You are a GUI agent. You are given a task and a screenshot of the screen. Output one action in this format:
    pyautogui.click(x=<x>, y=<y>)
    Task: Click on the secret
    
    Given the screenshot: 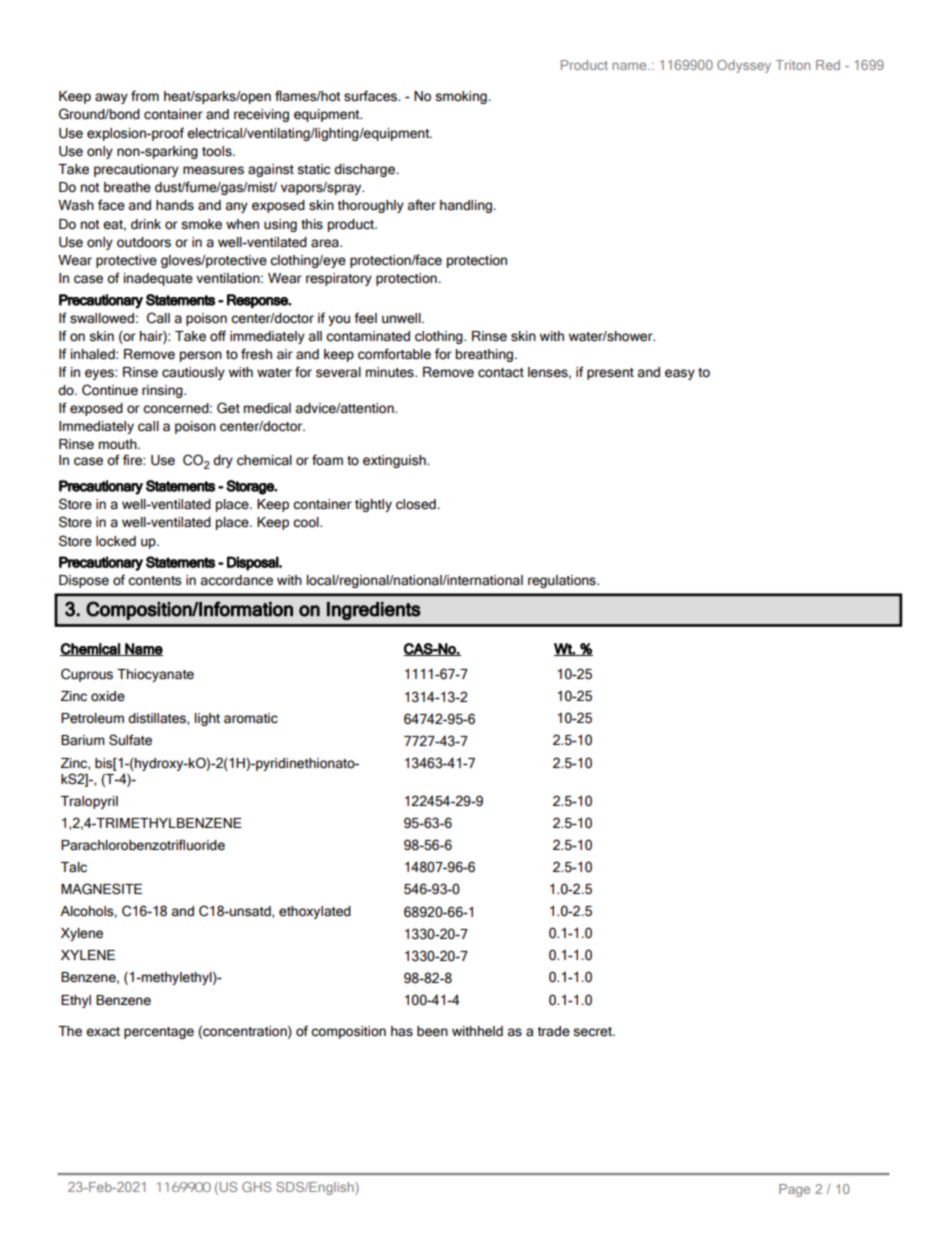 What is the action you would take?
    pyautogui.click(x=593, y=1032)
